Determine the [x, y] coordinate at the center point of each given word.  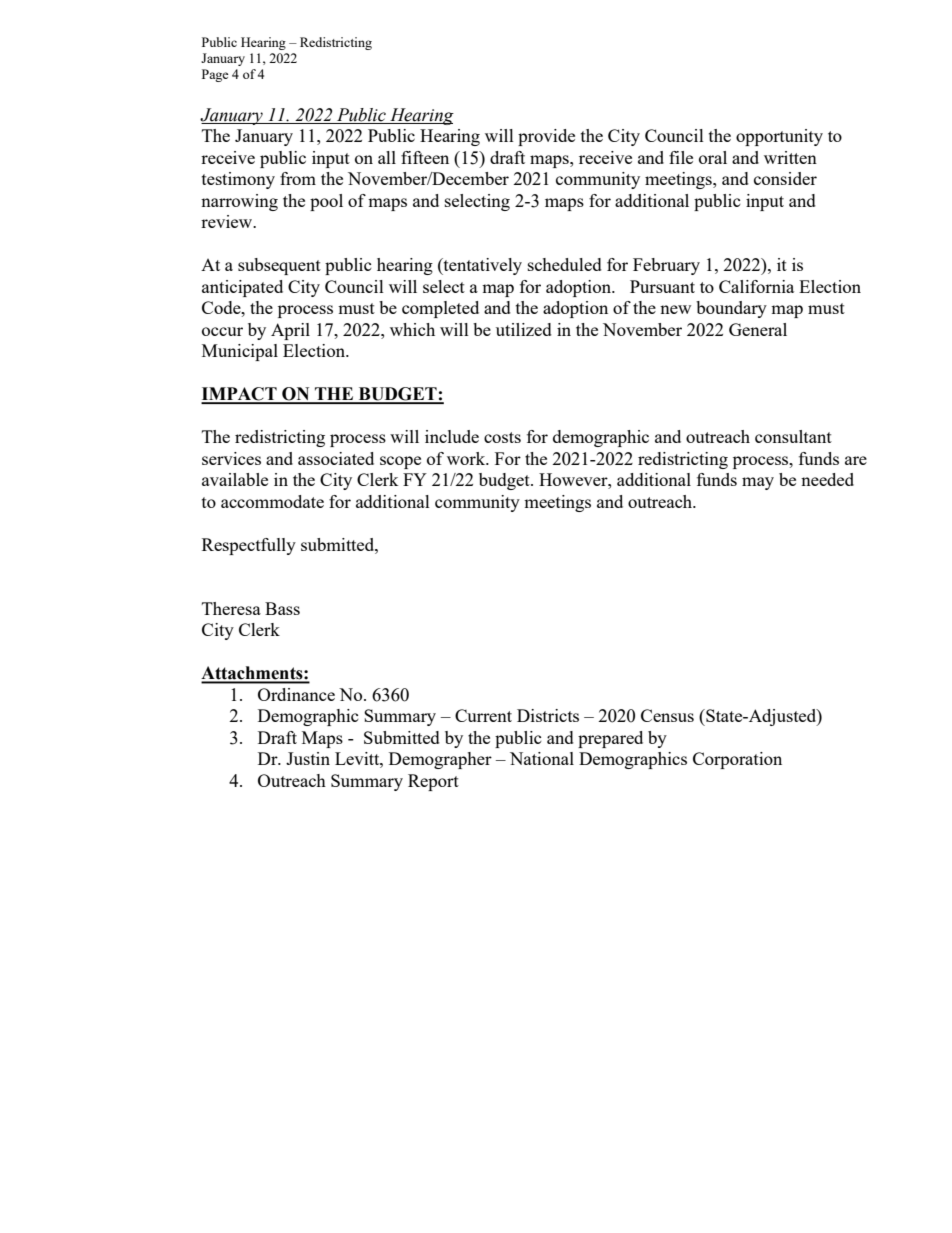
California [756, 286]
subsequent [279, 266]
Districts [548, 715]
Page [215, 75]
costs [502, 437]
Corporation [737, 760]
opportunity [779, 137]
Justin [308, 758]
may [758, 483]
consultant [793, 436]
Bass [282, 608]
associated [336, 458]
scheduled [565, 264]
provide [546, 137]
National [542, 758]
